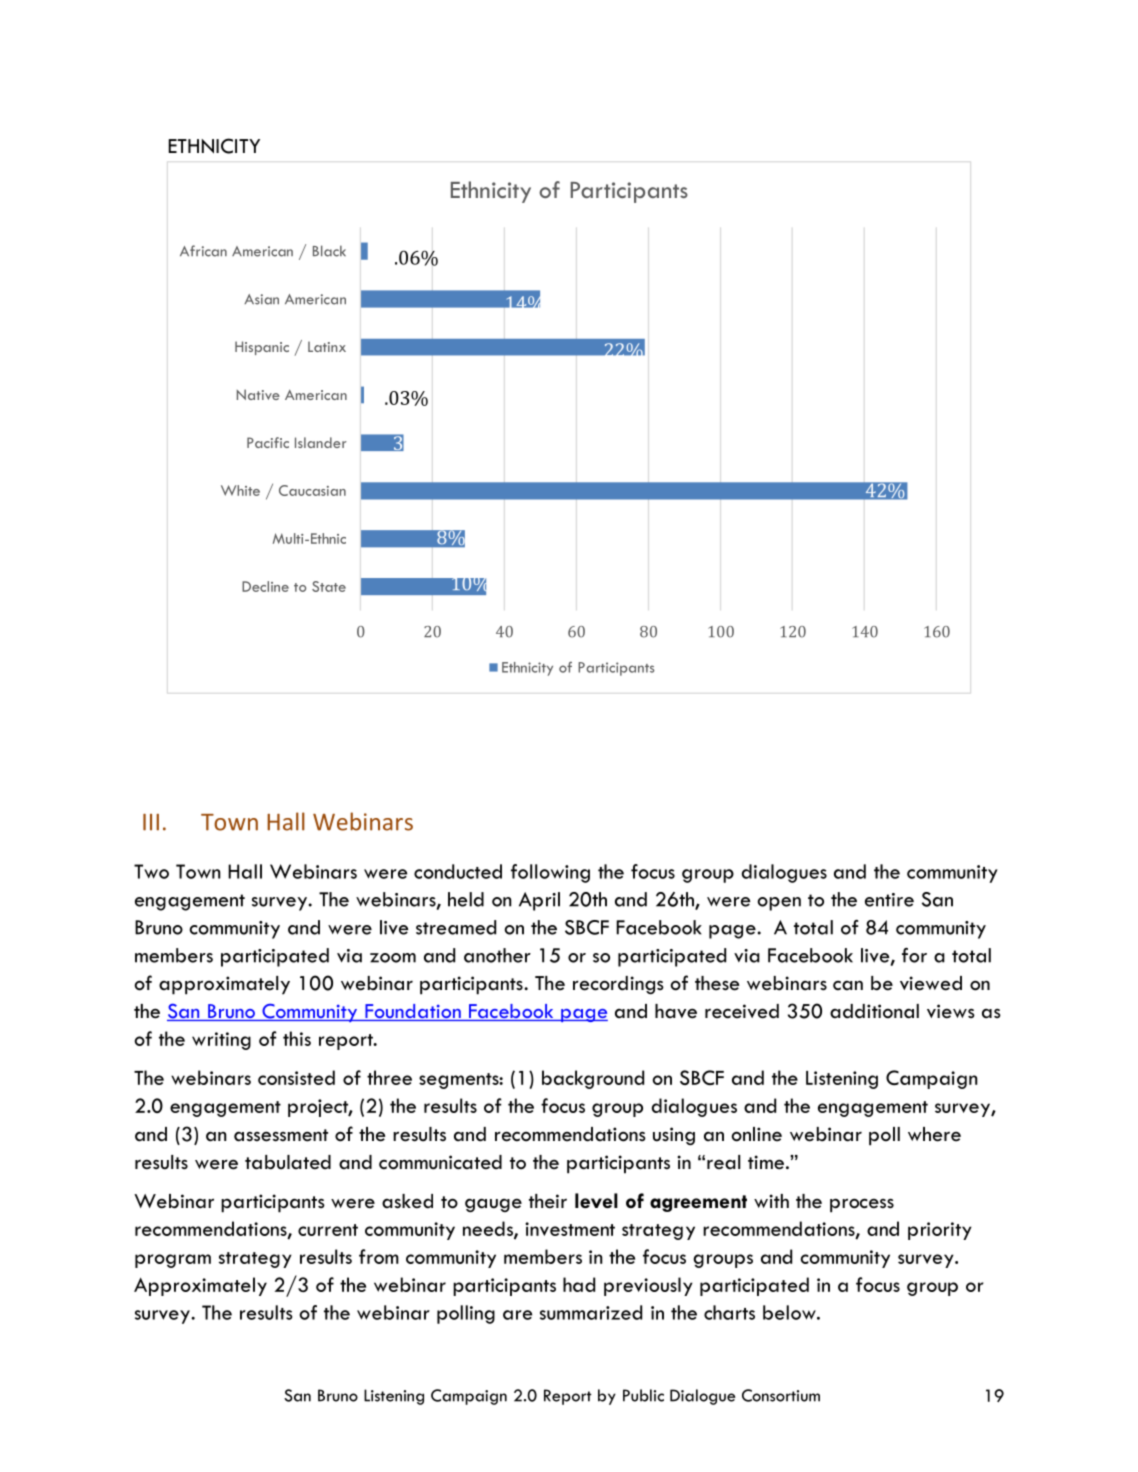 The height and width of the document is (1472, 1138). I want to click on III, so click(151, 822).
